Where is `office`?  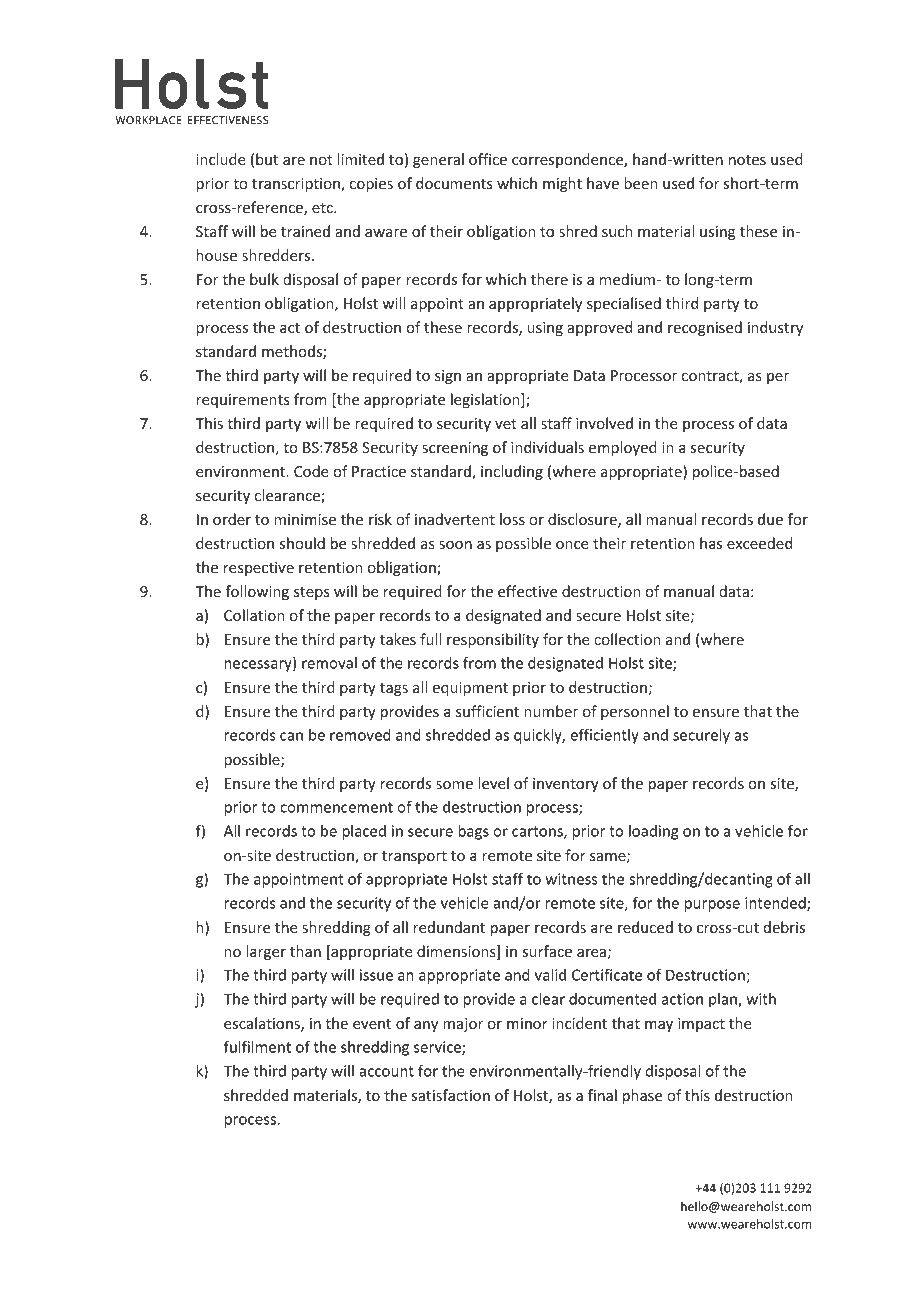 office is located at coordinates (488, 159).
